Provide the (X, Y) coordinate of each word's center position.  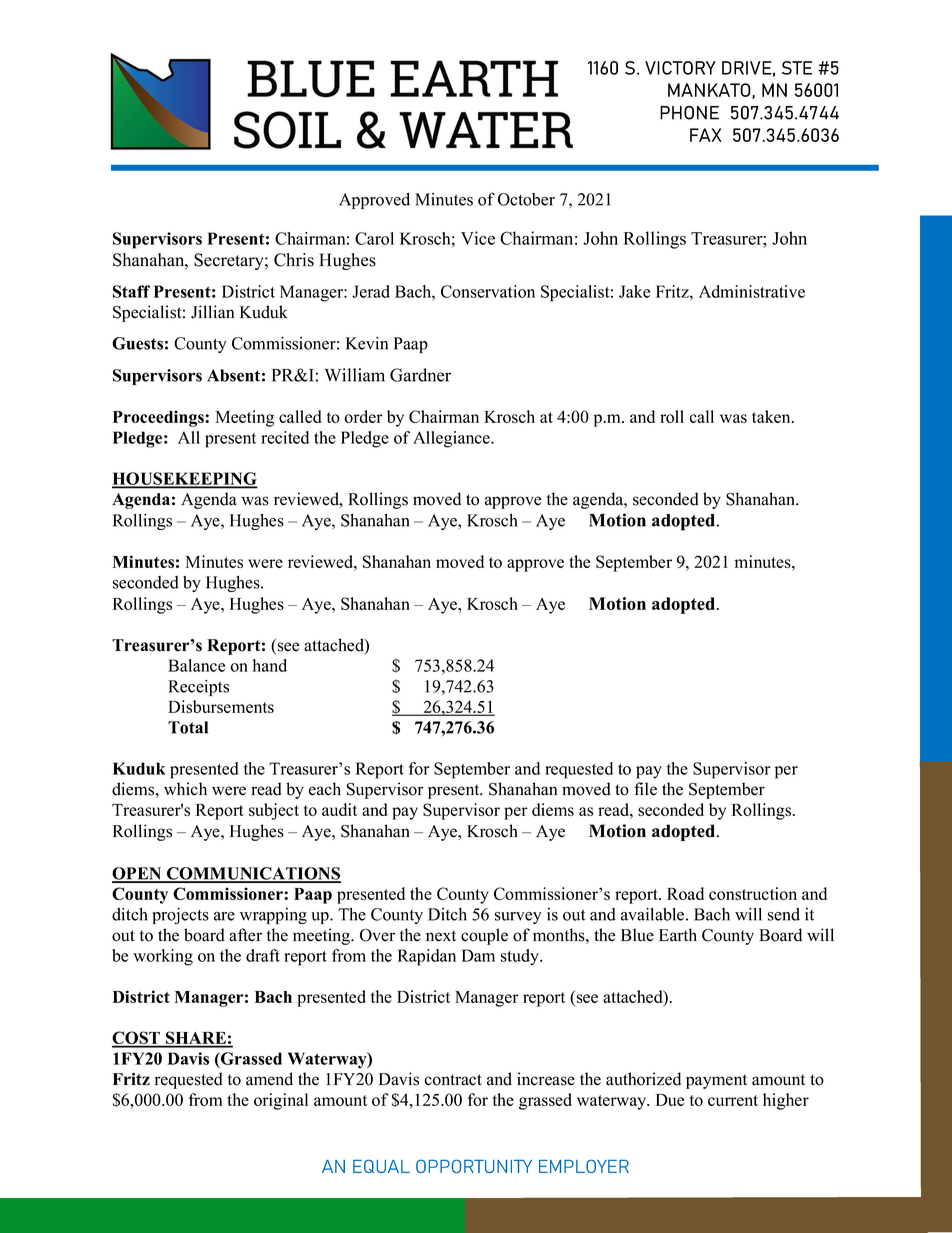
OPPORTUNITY (474, 1166)
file (645, 789)
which (185, 789)
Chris (294, 260)
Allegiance (452, 439)
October (526, 199)
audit (339, 809)
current (733, 1100)
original (281, 1101)
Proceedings (159, 418)
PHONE (689, 113)
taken (772, 416)
